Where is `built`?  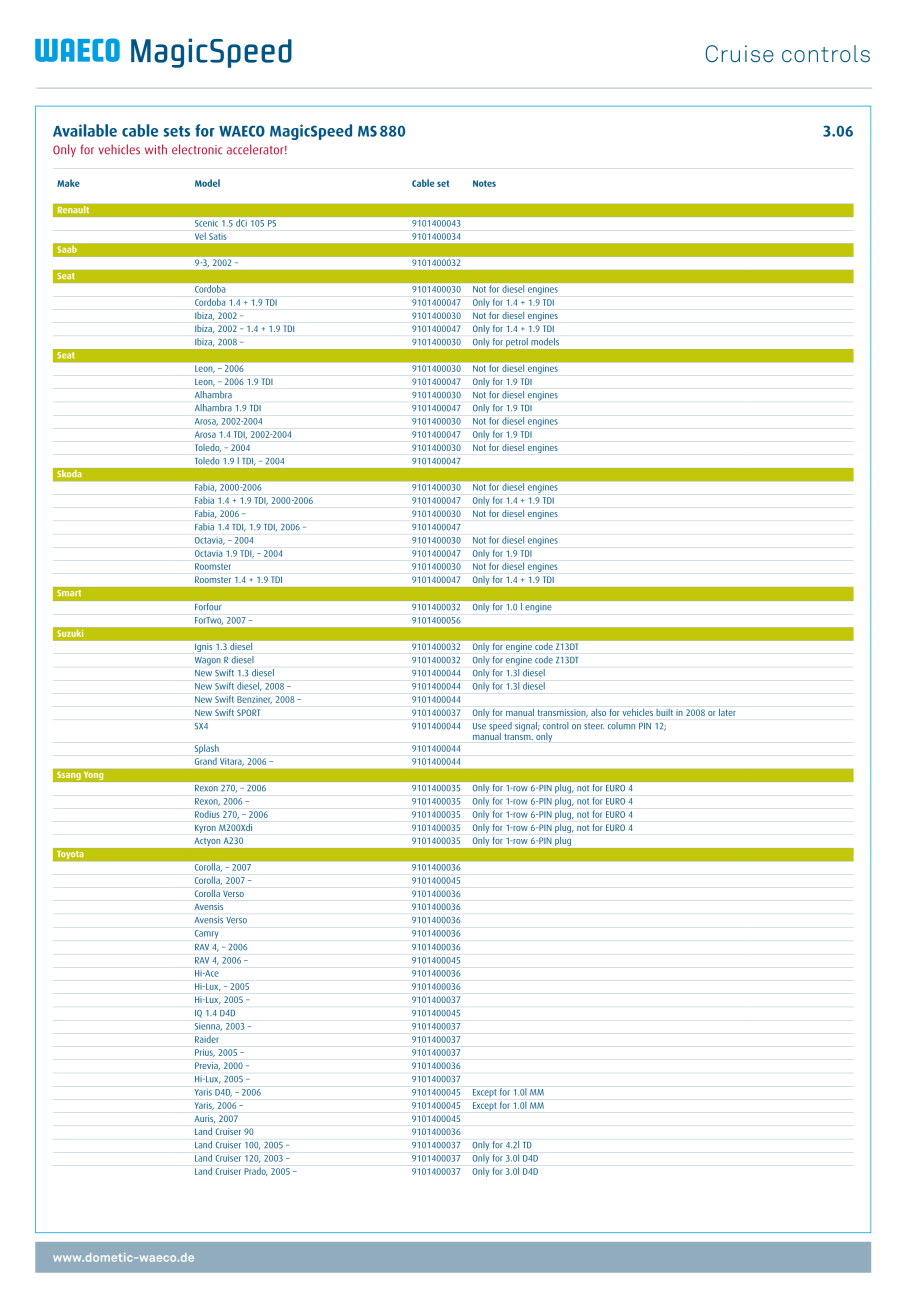
built is located at coordinates (664, 712).
